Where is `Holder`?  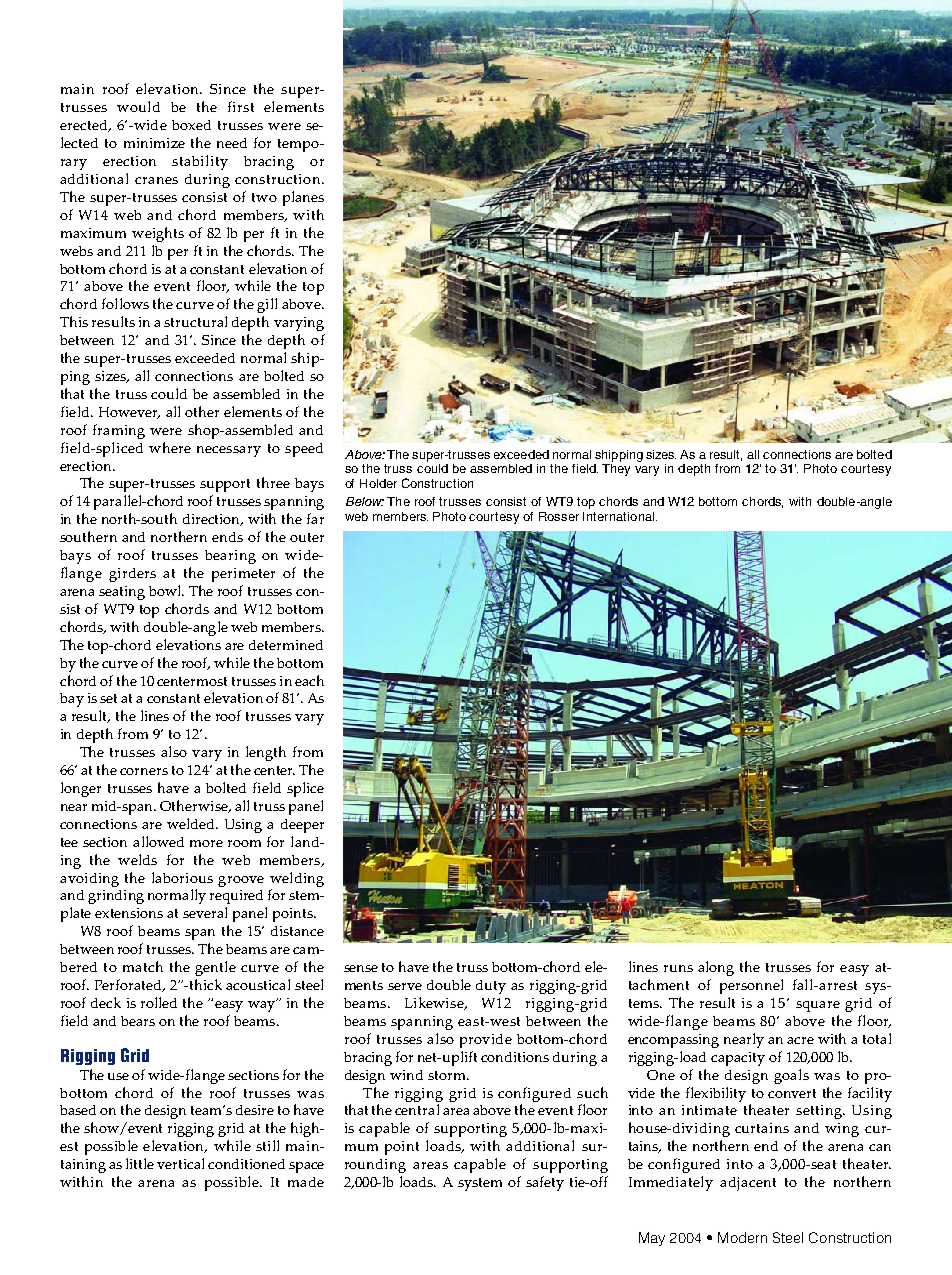
Holder is located at coordinates (378, 483).
